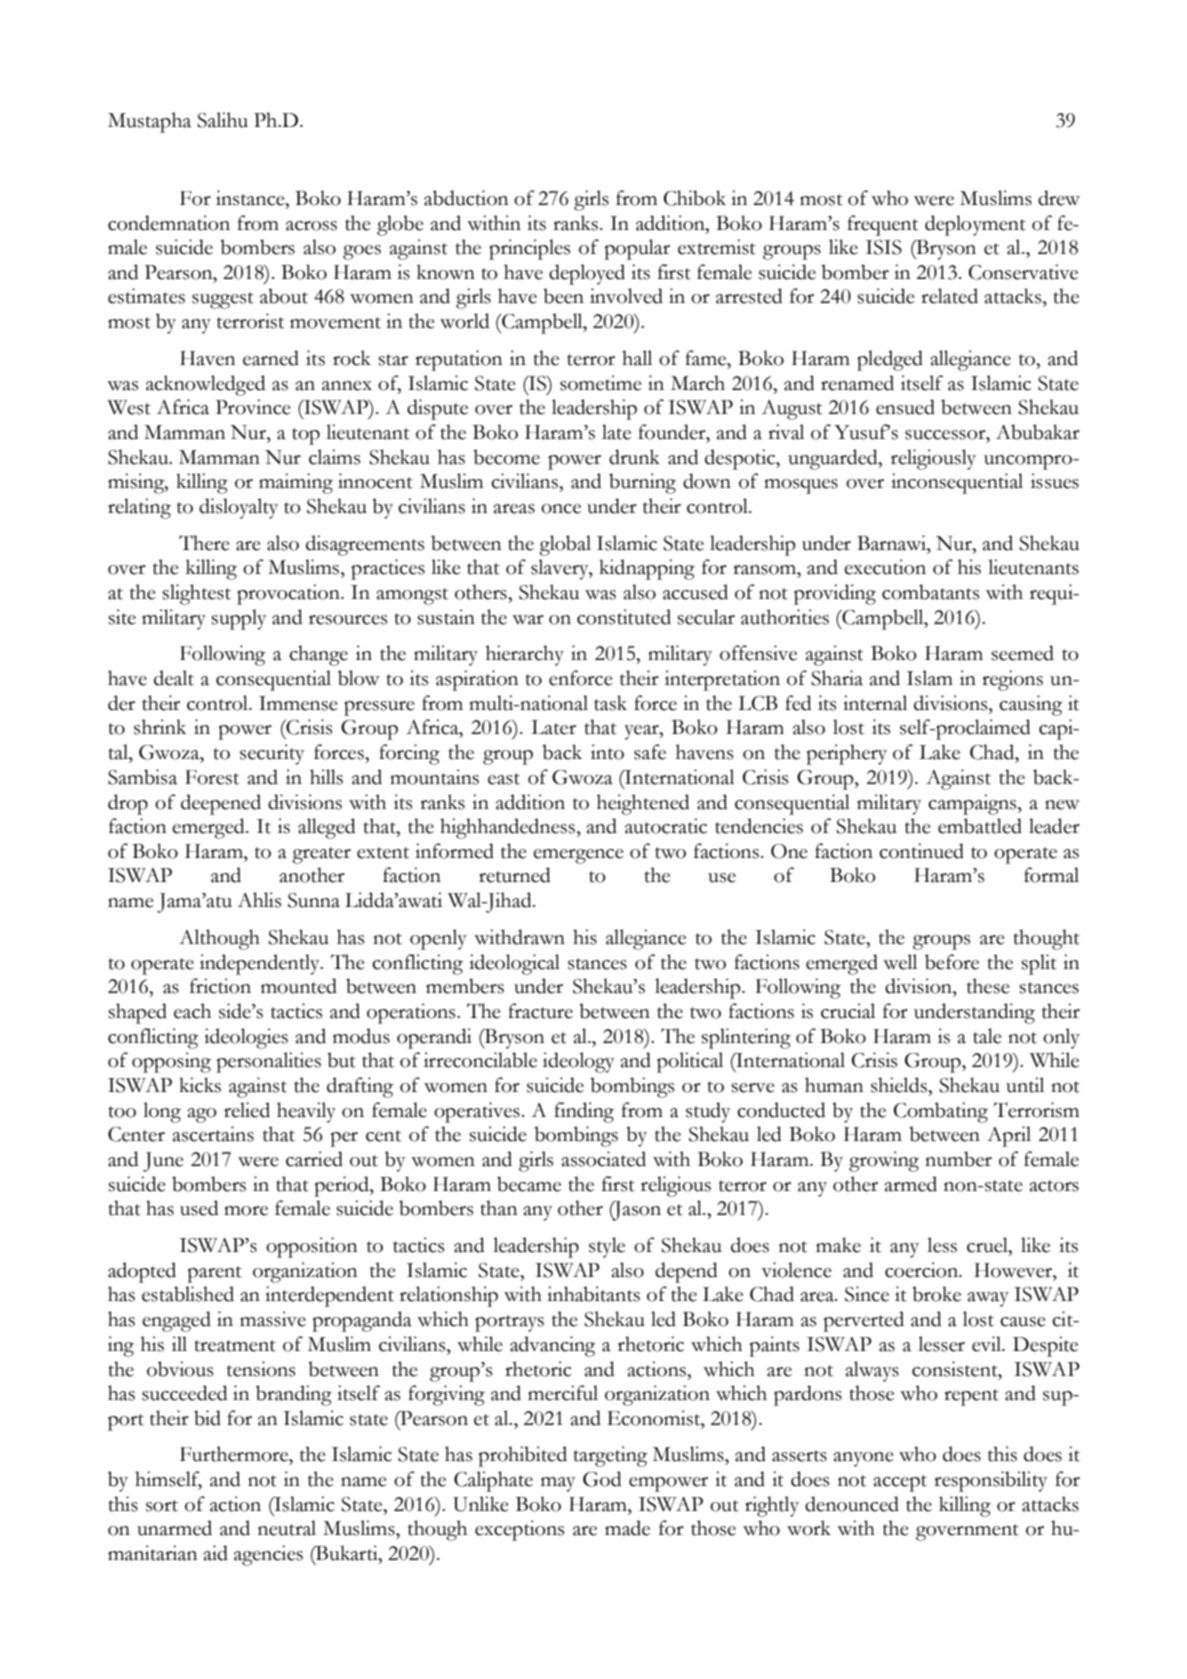 This image has height=1679, width=1187. Describe the element at coordinates (578, 856) in the image. I see `emergence` at that location.
